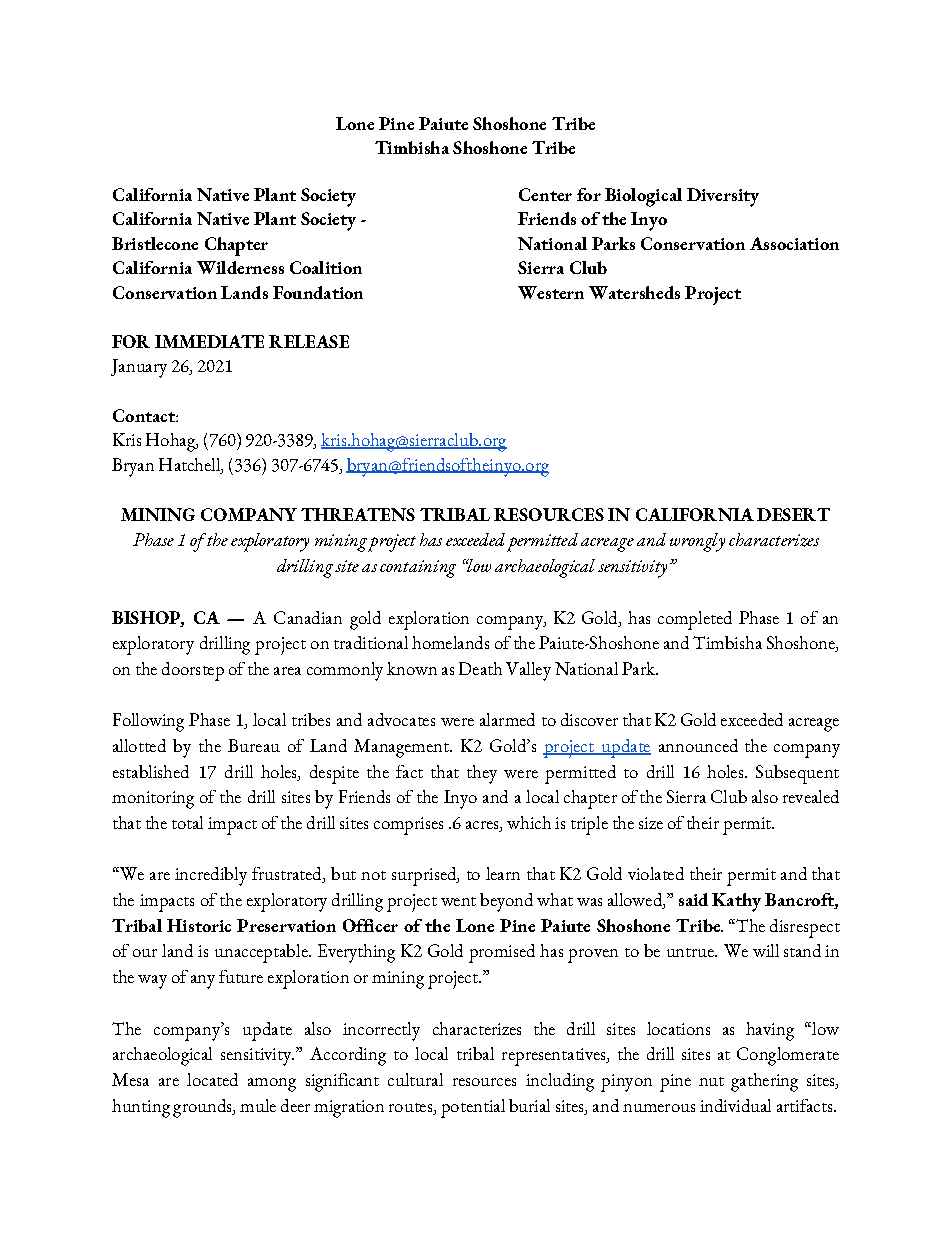 Image resolution: width=952 pixels, height=1233 pixels. Describe the element at coordinates (240, 267) in the page. I see `Wilderness` at that location.
